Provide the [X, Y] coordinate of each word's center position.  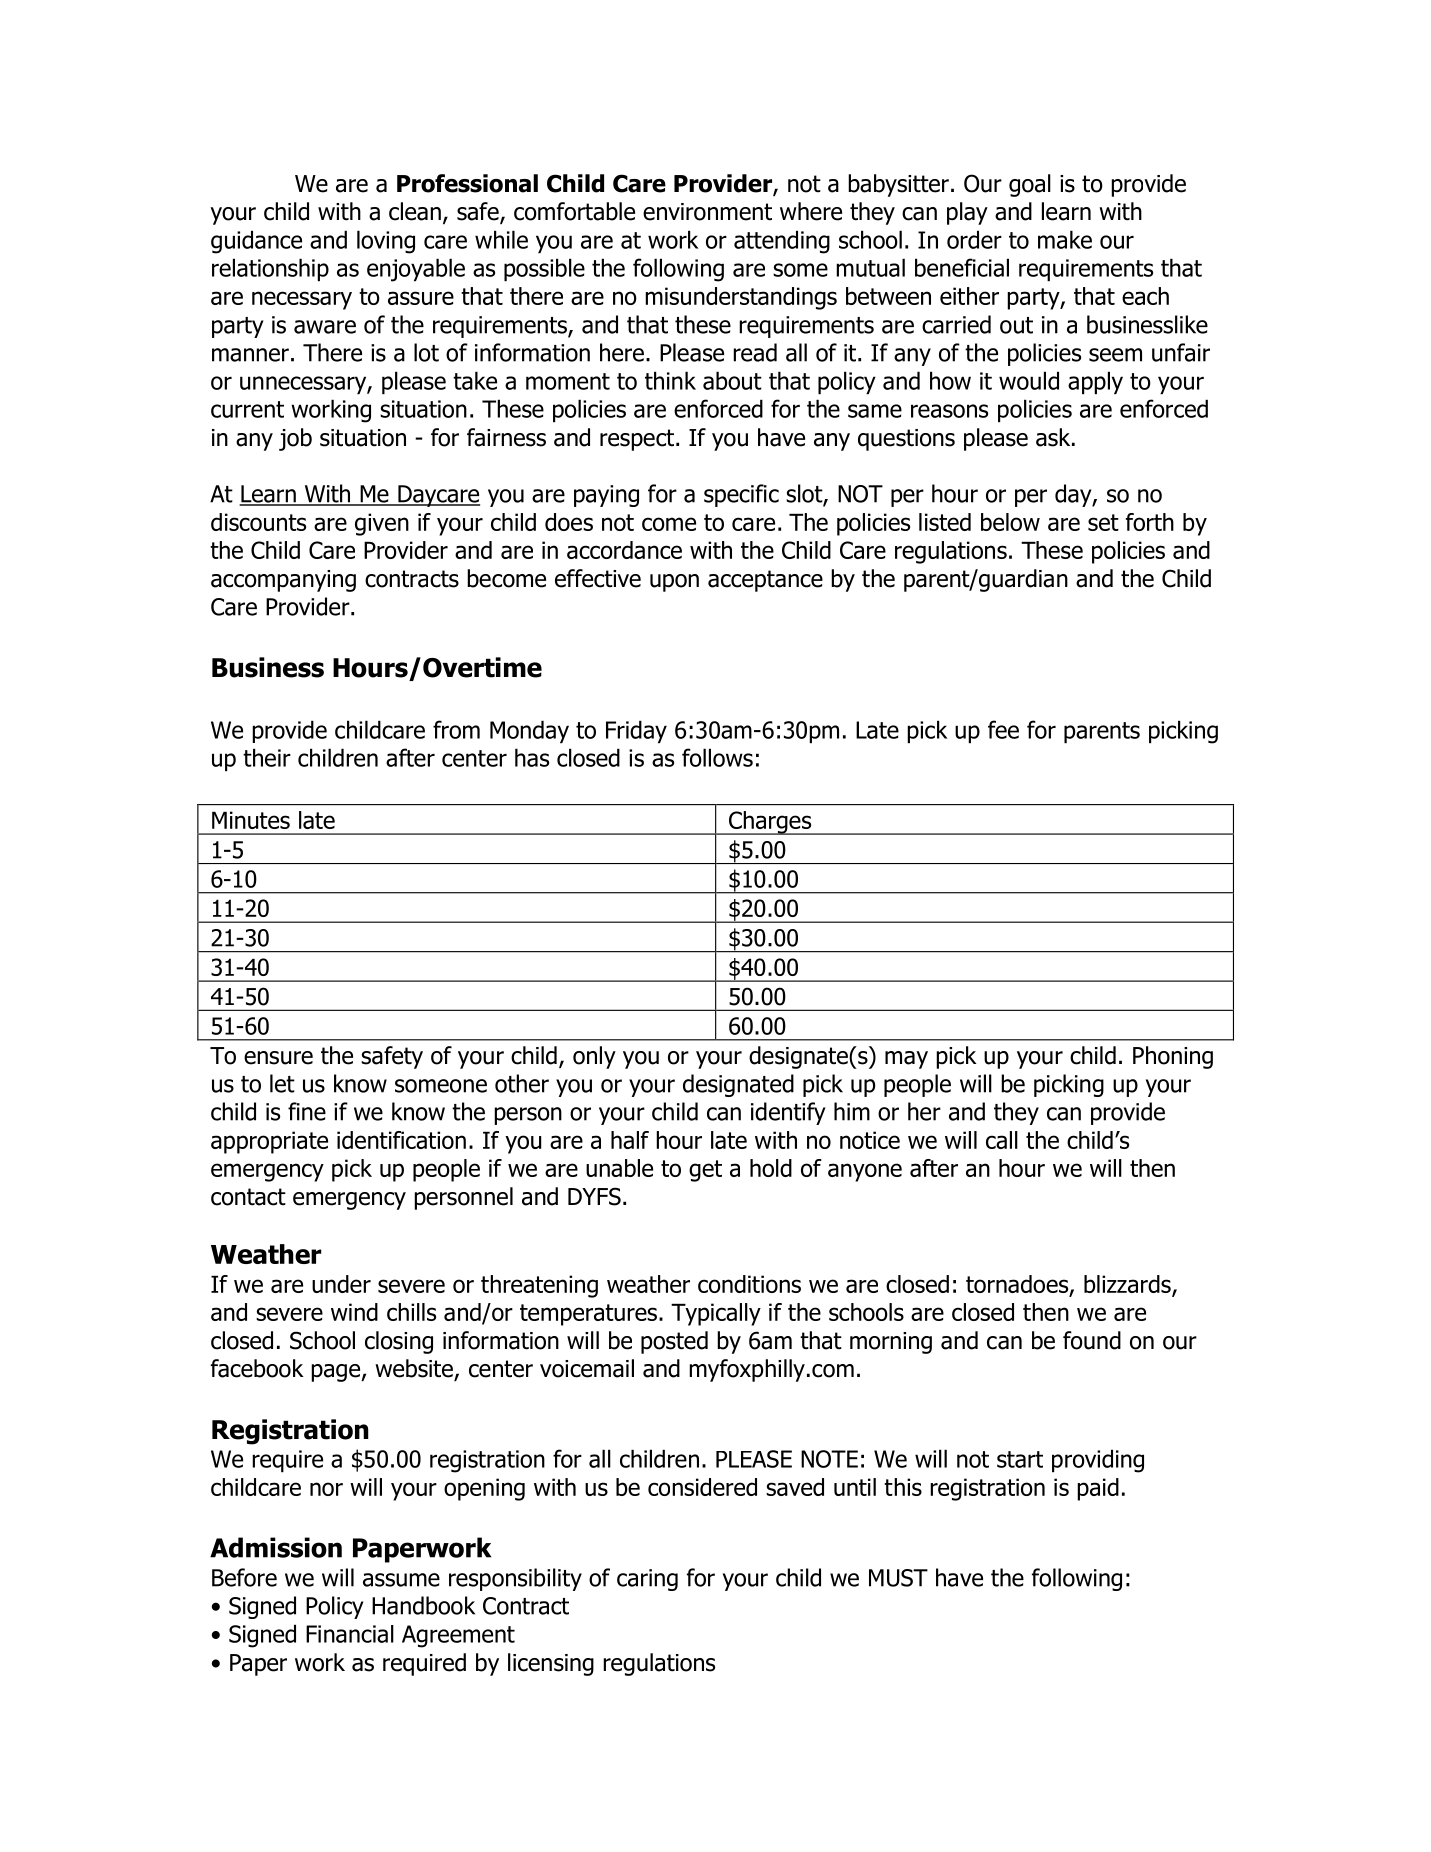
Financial [350, 1634]
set [1103, 522]
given [382, 524]
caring [647, 1580]
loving [386, 242]
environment [707, 212]
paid [1098, 1489]
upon [674, 583]
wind [354, 1312]
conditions [749, 1284]
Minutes [251, 820]
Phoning [1173, 1057]
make [1065, 239]
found [1092, 1340]
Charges [770, 823]
